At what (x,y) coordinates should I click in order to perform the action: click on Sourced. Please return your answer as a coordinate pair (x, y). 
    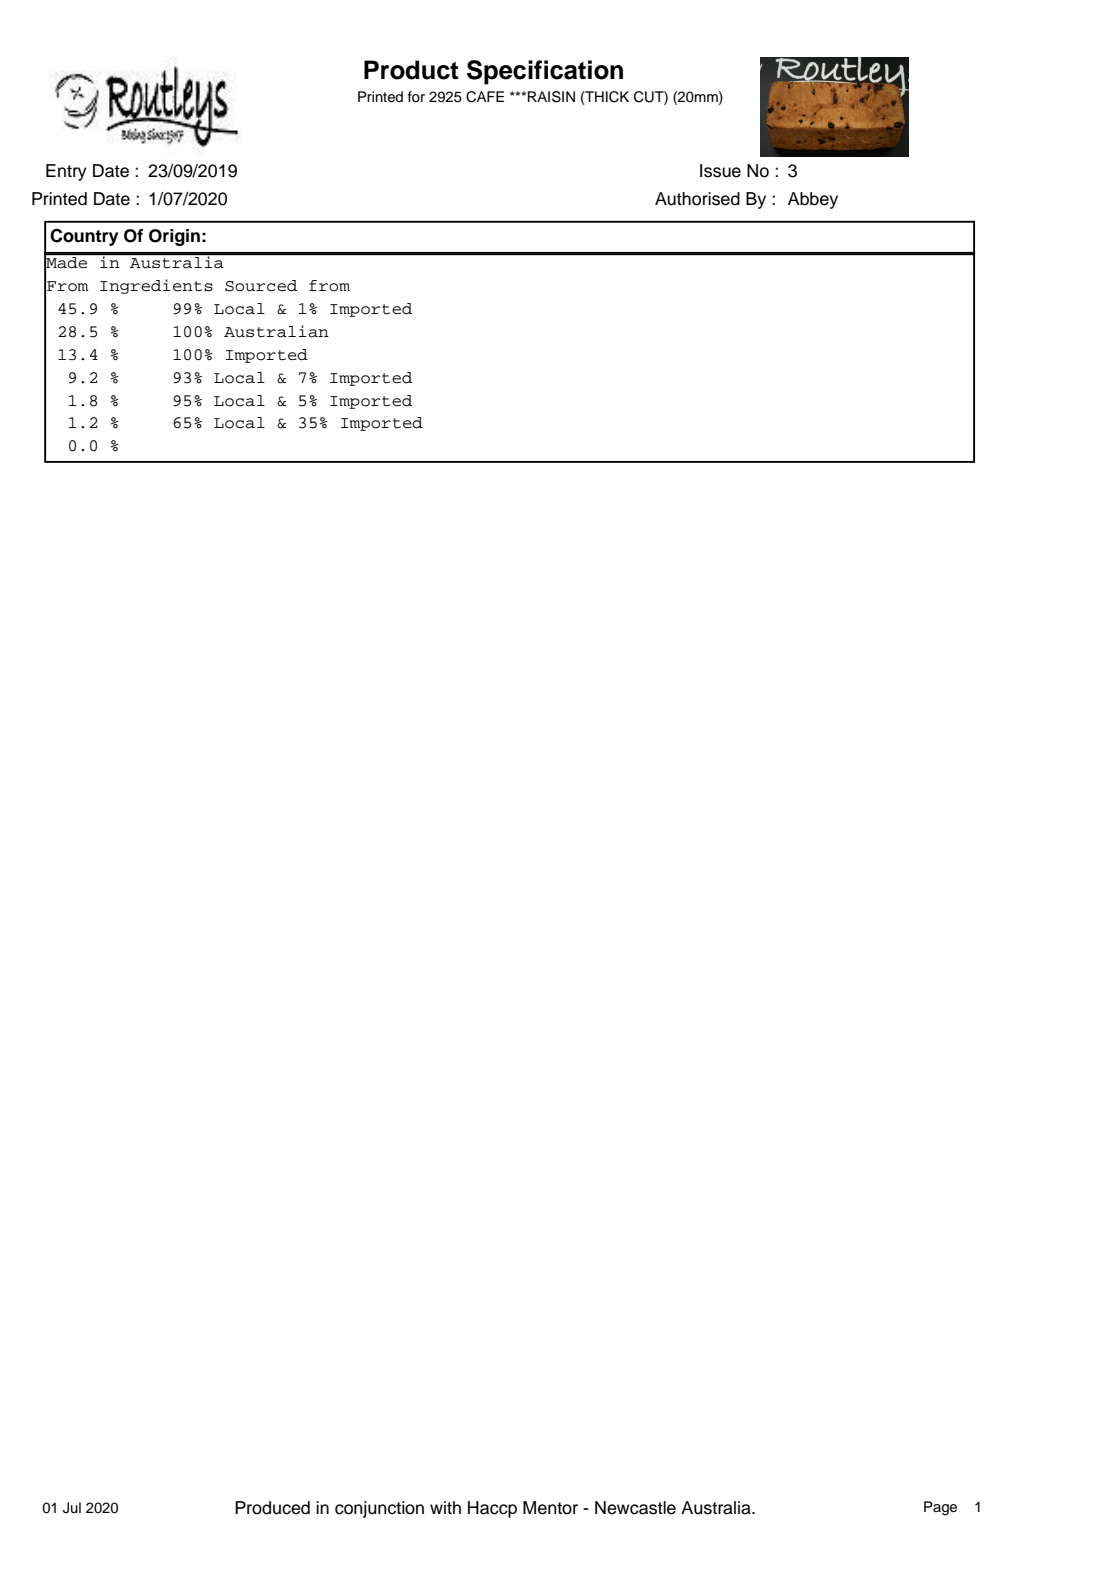
    Looking at the image, I should click on (261, 286).
